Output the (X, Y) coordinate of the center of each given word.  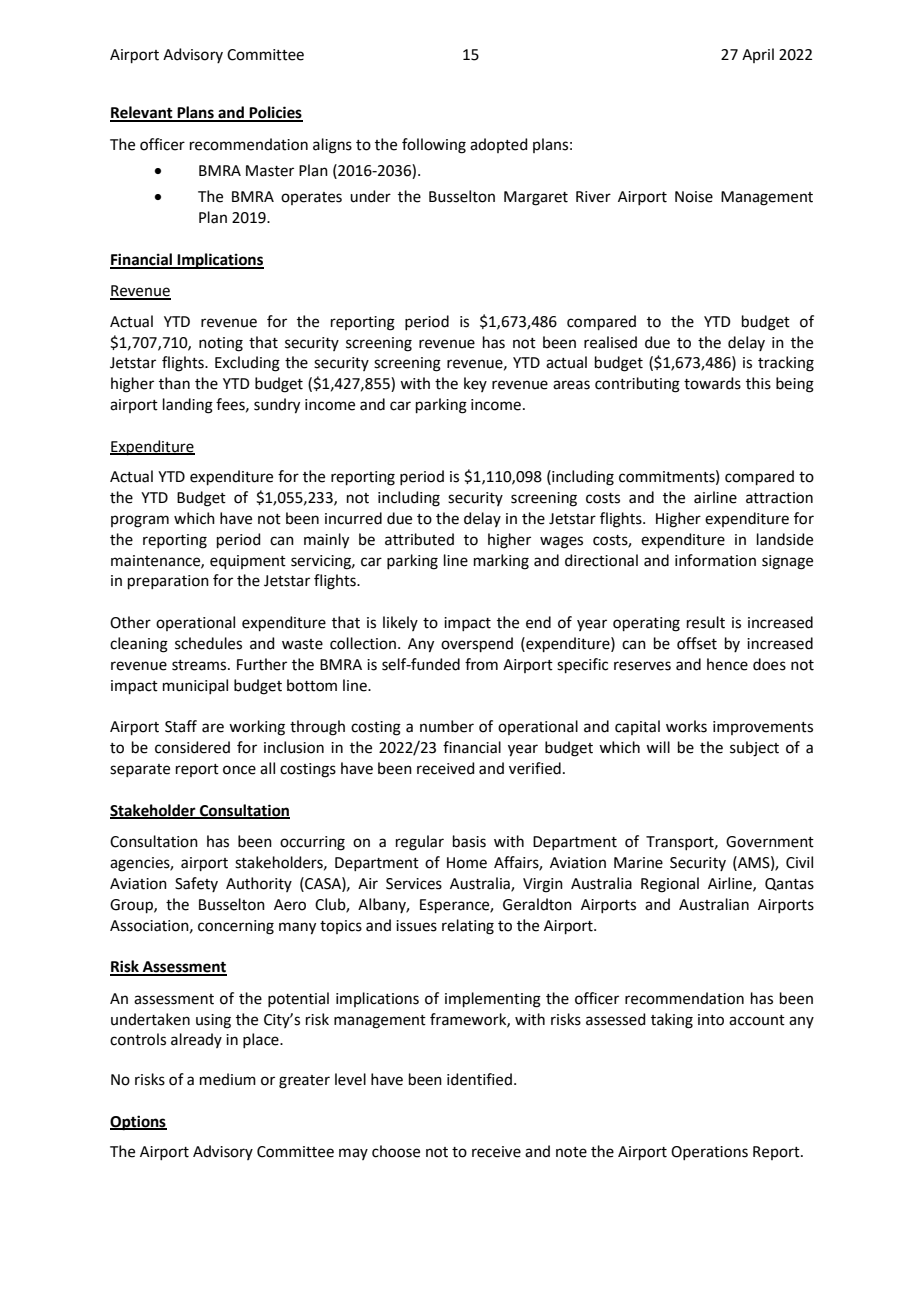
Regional (670, 885)
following (434, 146)
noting (221, 344)
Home (467, 863)
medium (228, 1079)
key (475, 384)
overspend (477, 644)
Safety (196, 884)
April (758, 55)
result (706, 622)
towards (712, 383)
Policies (275, 113)
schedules (208, 643)
